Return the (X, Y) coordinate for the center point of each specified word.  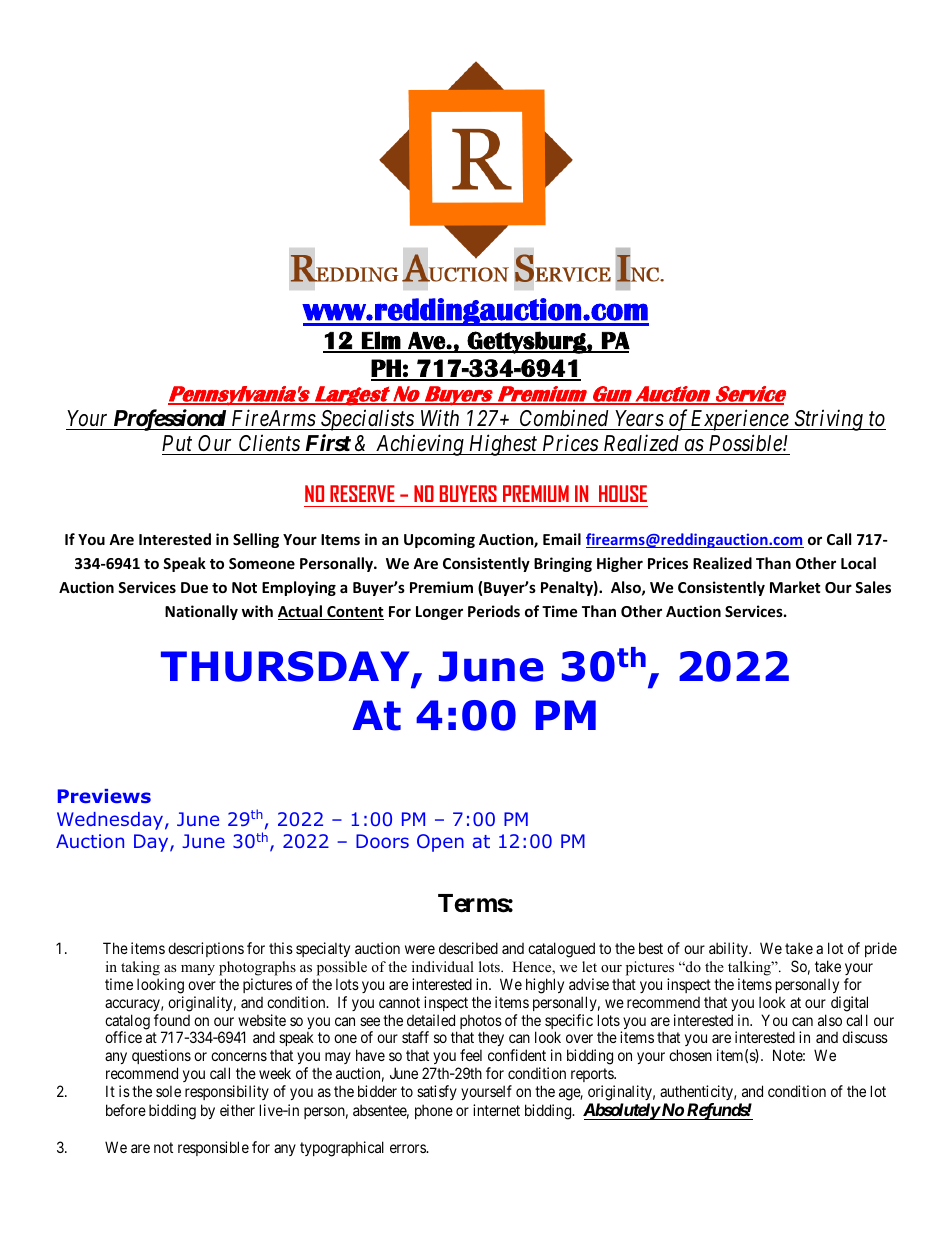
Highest (503, 445)
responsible (213, 1148)
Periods (494, 611)
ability (729, 949)
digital (849, 1004)
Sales (873, 587)
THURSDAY (285, 666)
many (198, 970)
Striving (828, 420)
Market (795, 587)
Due (194, 587)
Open (440, 843)
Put (177, 443)
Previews (104, 796)
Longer (439, 613)
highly (545, 986)
